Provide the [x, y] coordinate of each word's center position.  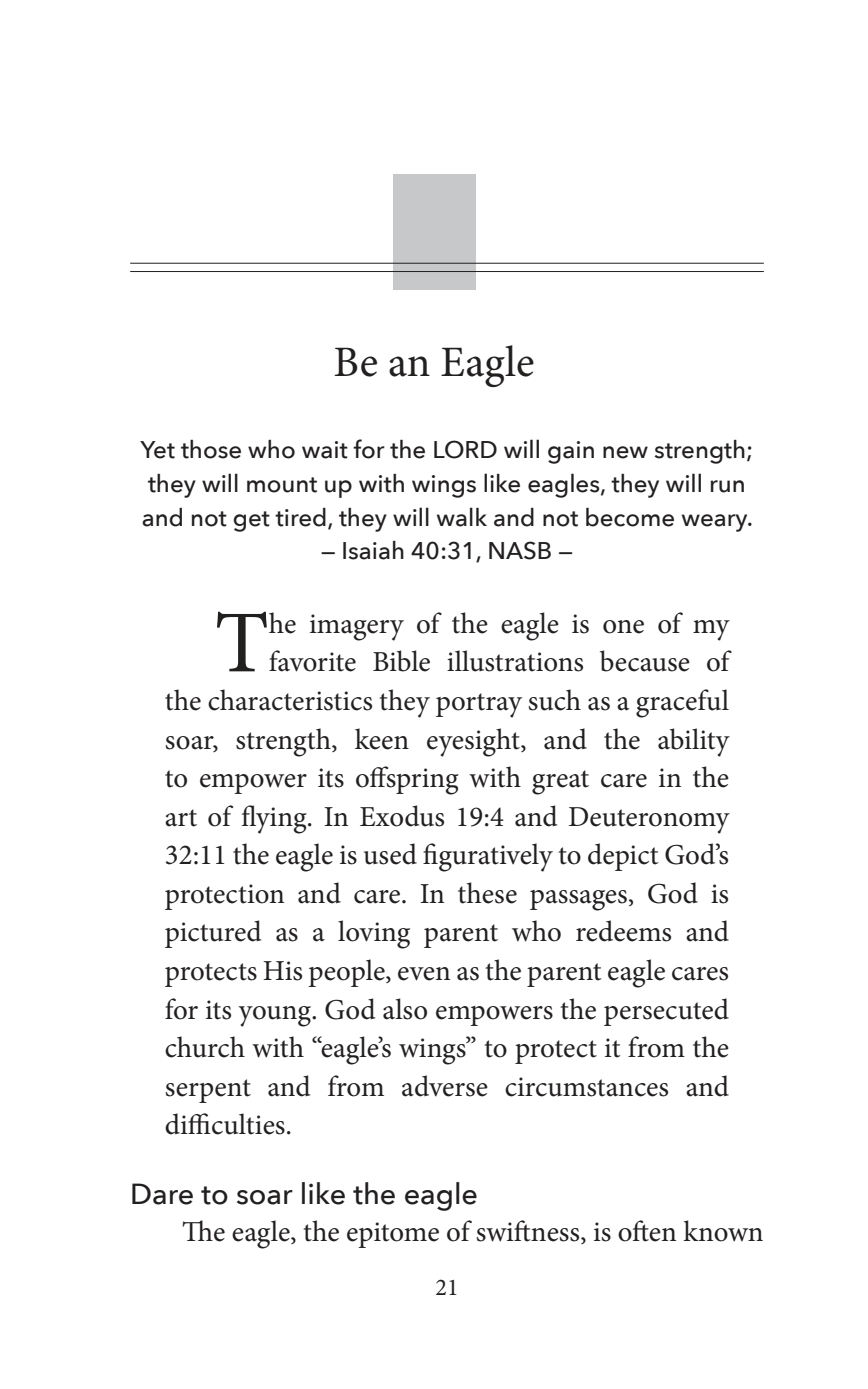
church [205, 1047]
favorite [312, 661]
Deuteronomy [649, 820]
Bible [401, 661]
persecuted [666, 1012]
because [645, 661]
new [625, 452]
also [405, 1009]
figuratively [488, 857]
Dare [162, 1194]
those [211, 449]
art [181, 818]
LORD [465, 449]
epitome [393, 1235]
